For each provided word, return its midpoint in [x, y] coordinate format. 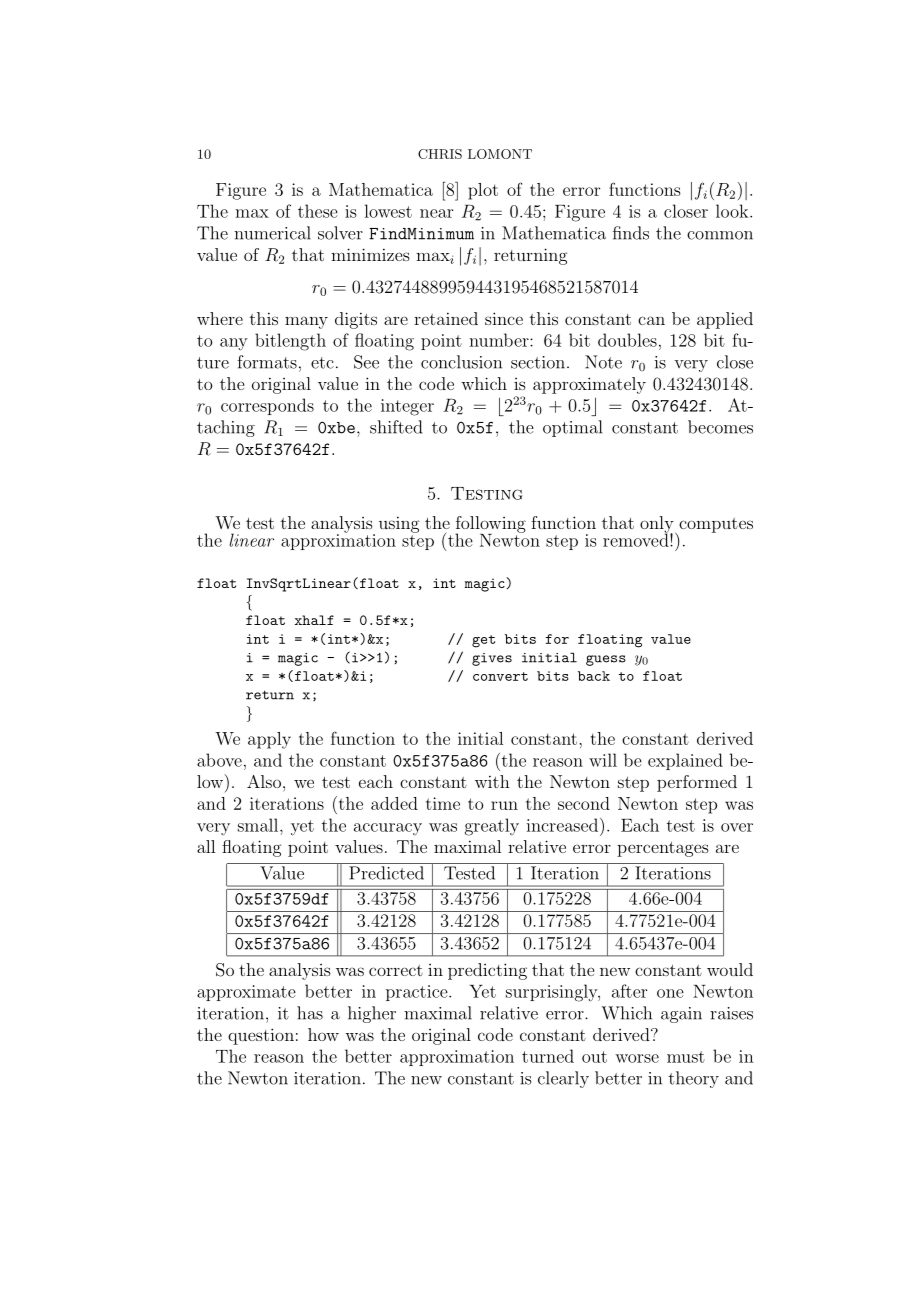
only [658, 525]
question [261, 1036]
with [492, 781]
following [490, 525]
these [318, 211]
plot [483, 191]
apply [269, 740]
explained [685, 761]
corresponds [267, 406]
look [733, 211]
